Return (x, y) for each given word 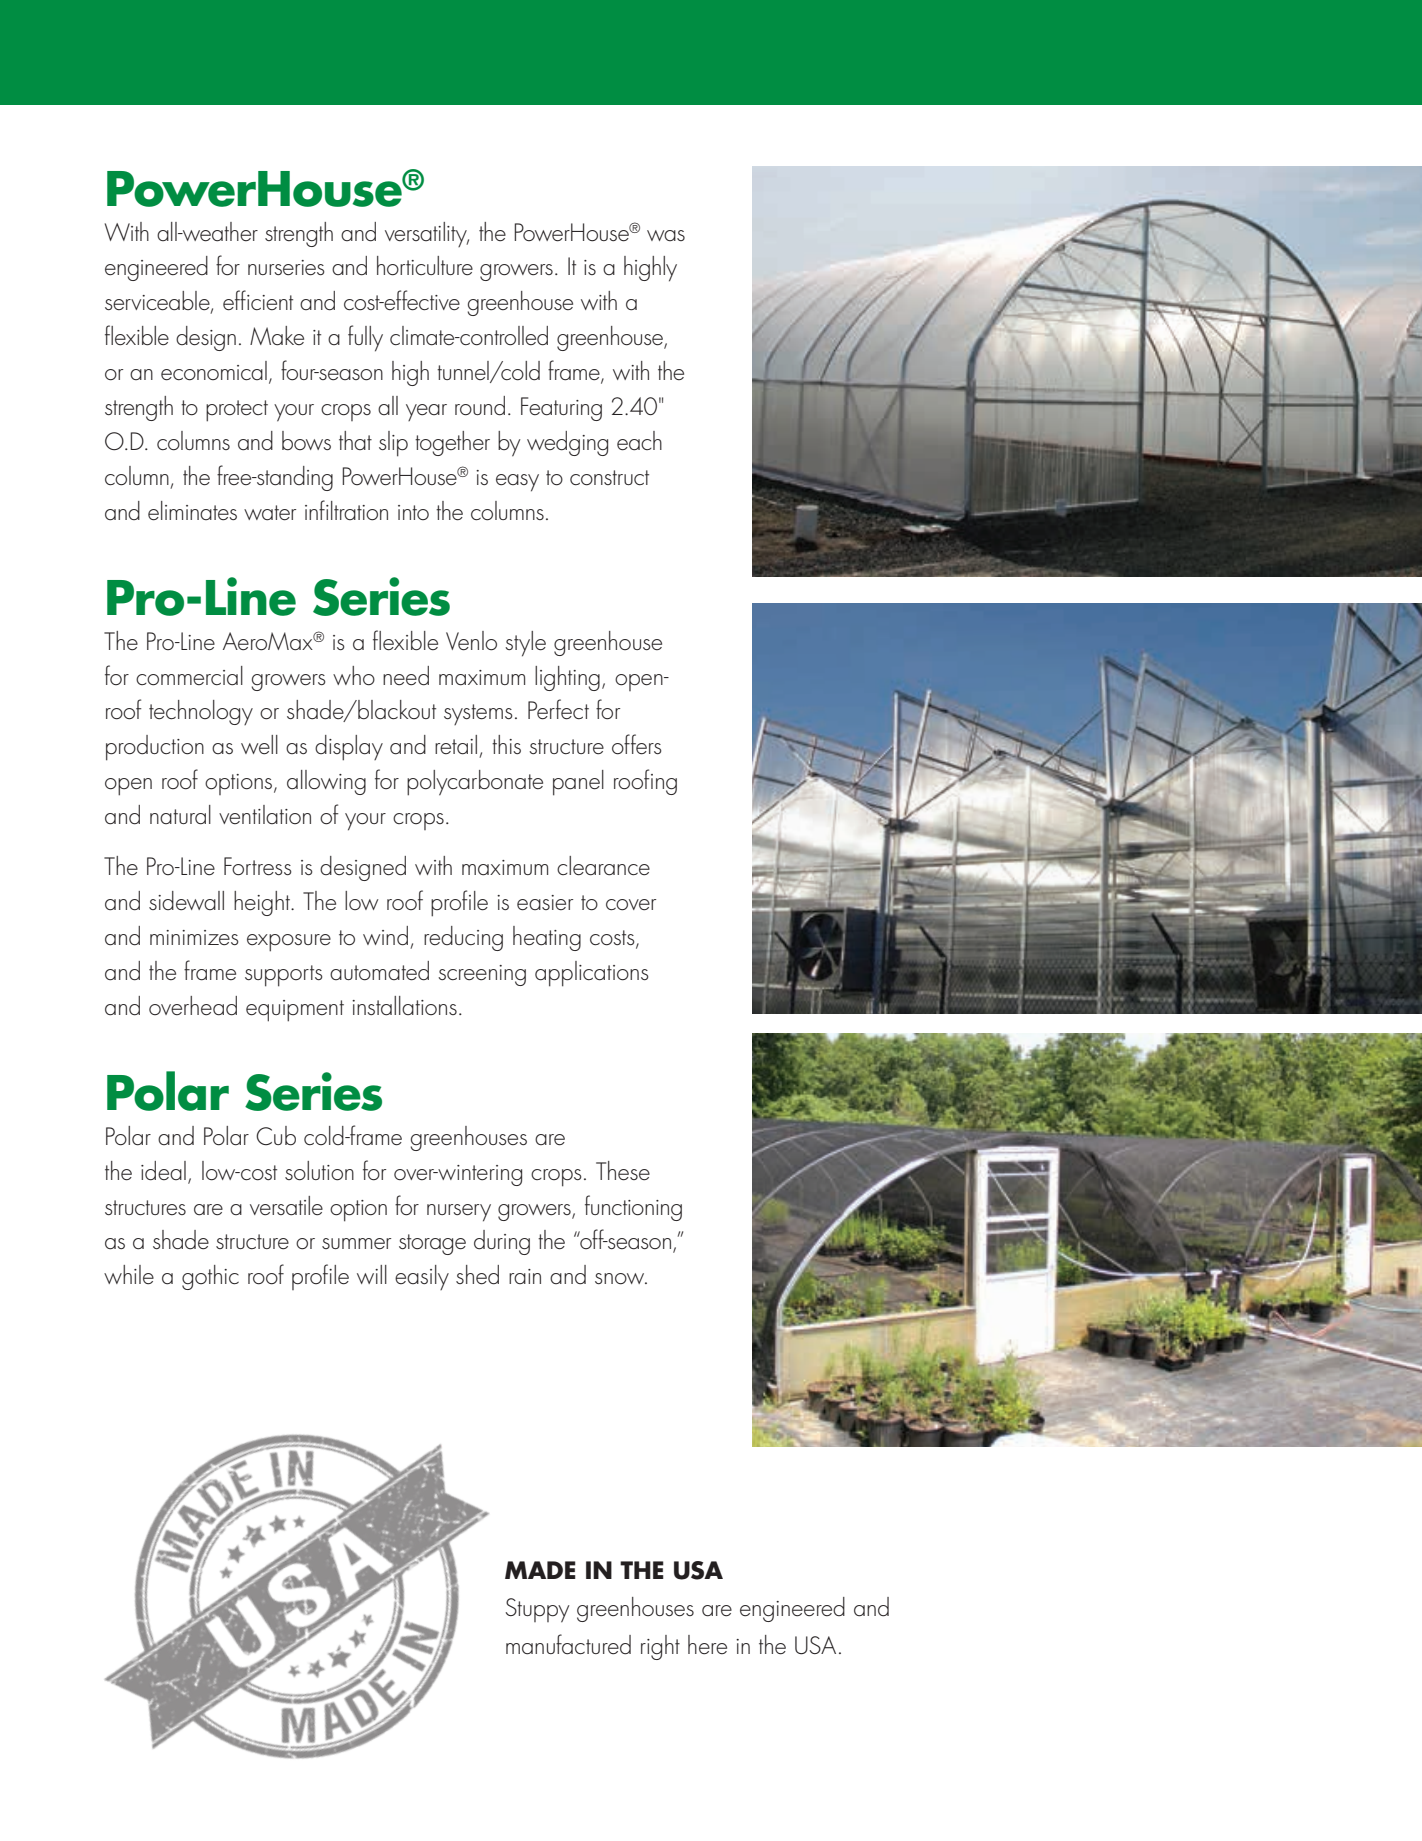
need (406, 676)
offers (637, 744)
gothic (210, 1277)
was (666, 235)
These (623, 1171)
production (155, 748)
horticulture (425, 266)
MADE (540, 1570)
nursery (459, 1213)
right (660, 1647)
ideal (163, 1171)
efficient (258, 300)
